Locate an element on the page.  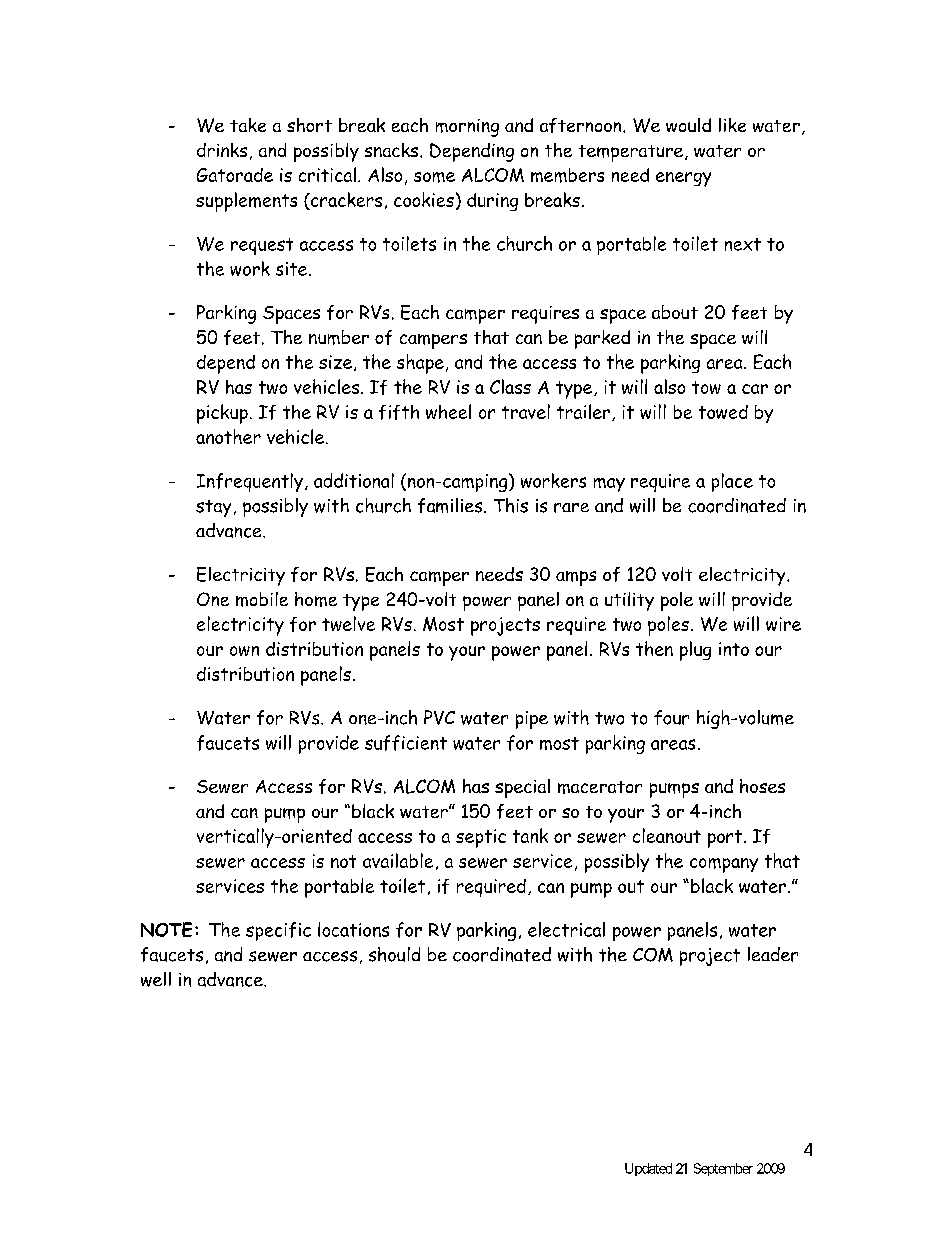
drinks is located at coordinates (222, 150).
